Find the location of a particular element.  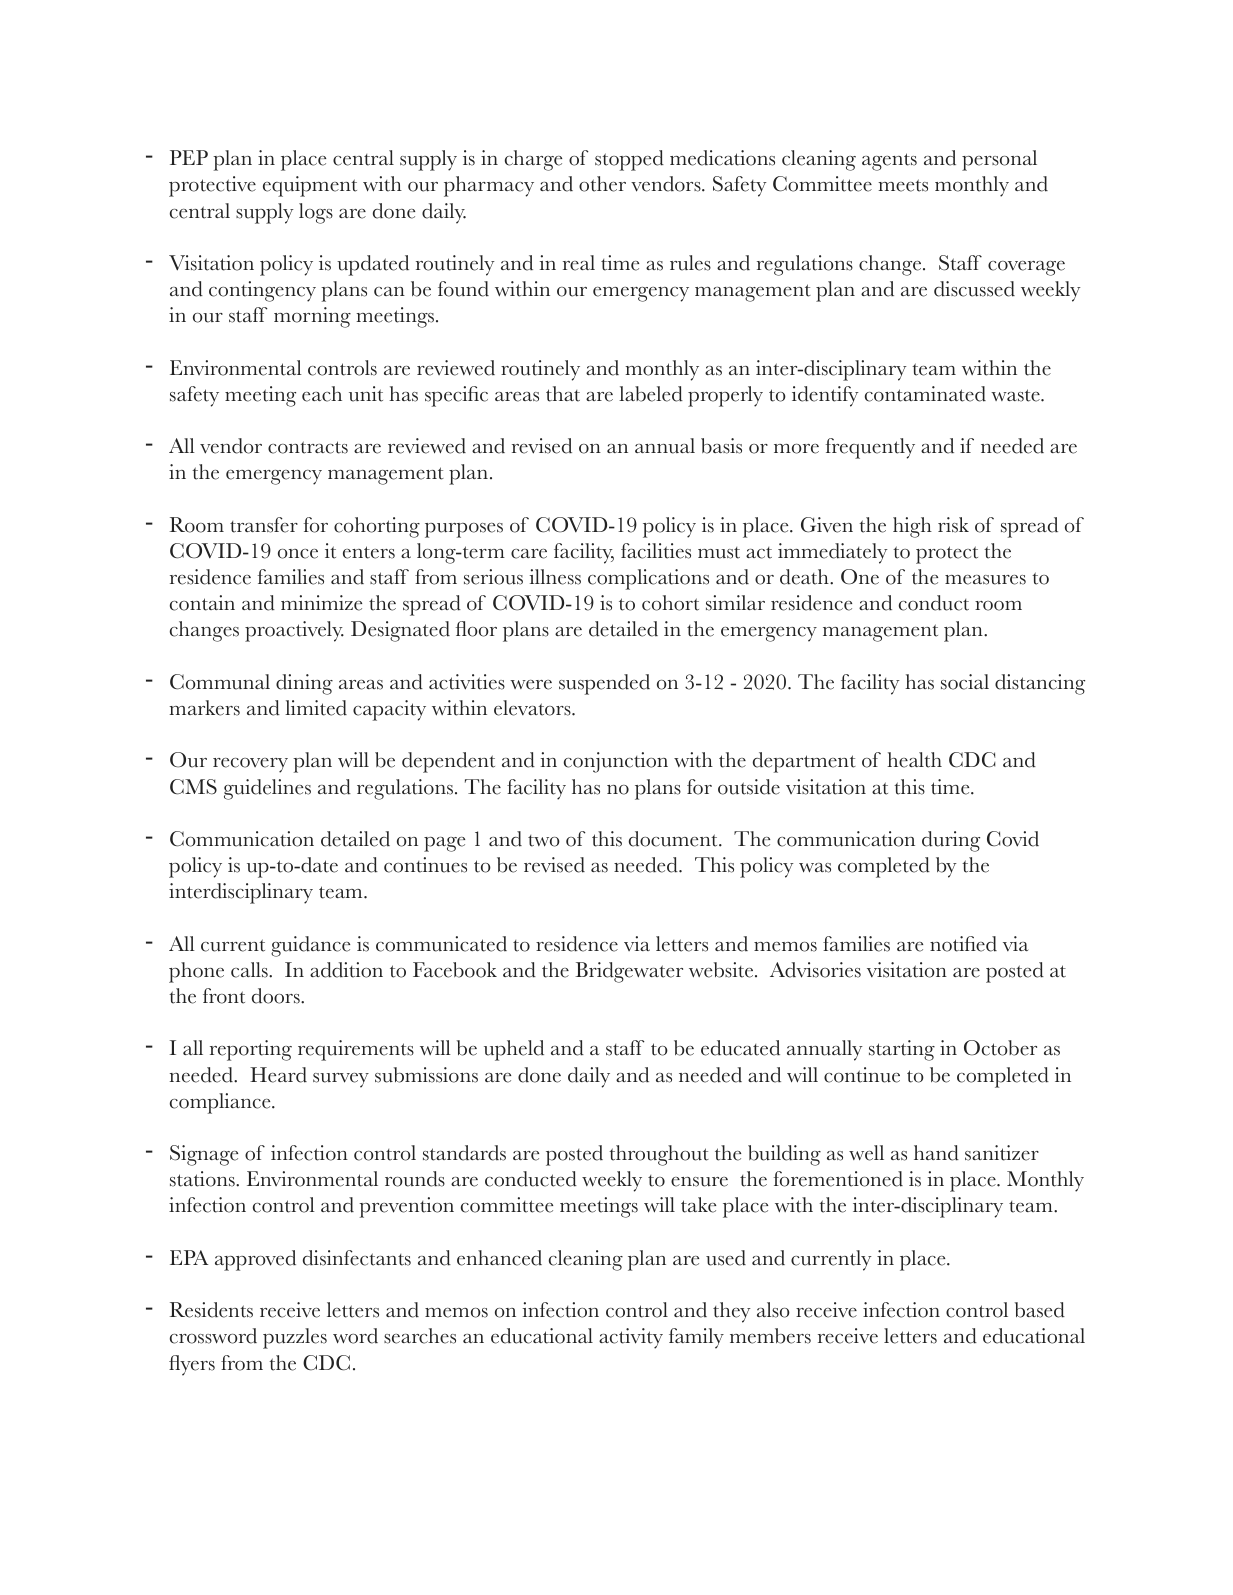

Residents is located at coordinates (211, 1310).
